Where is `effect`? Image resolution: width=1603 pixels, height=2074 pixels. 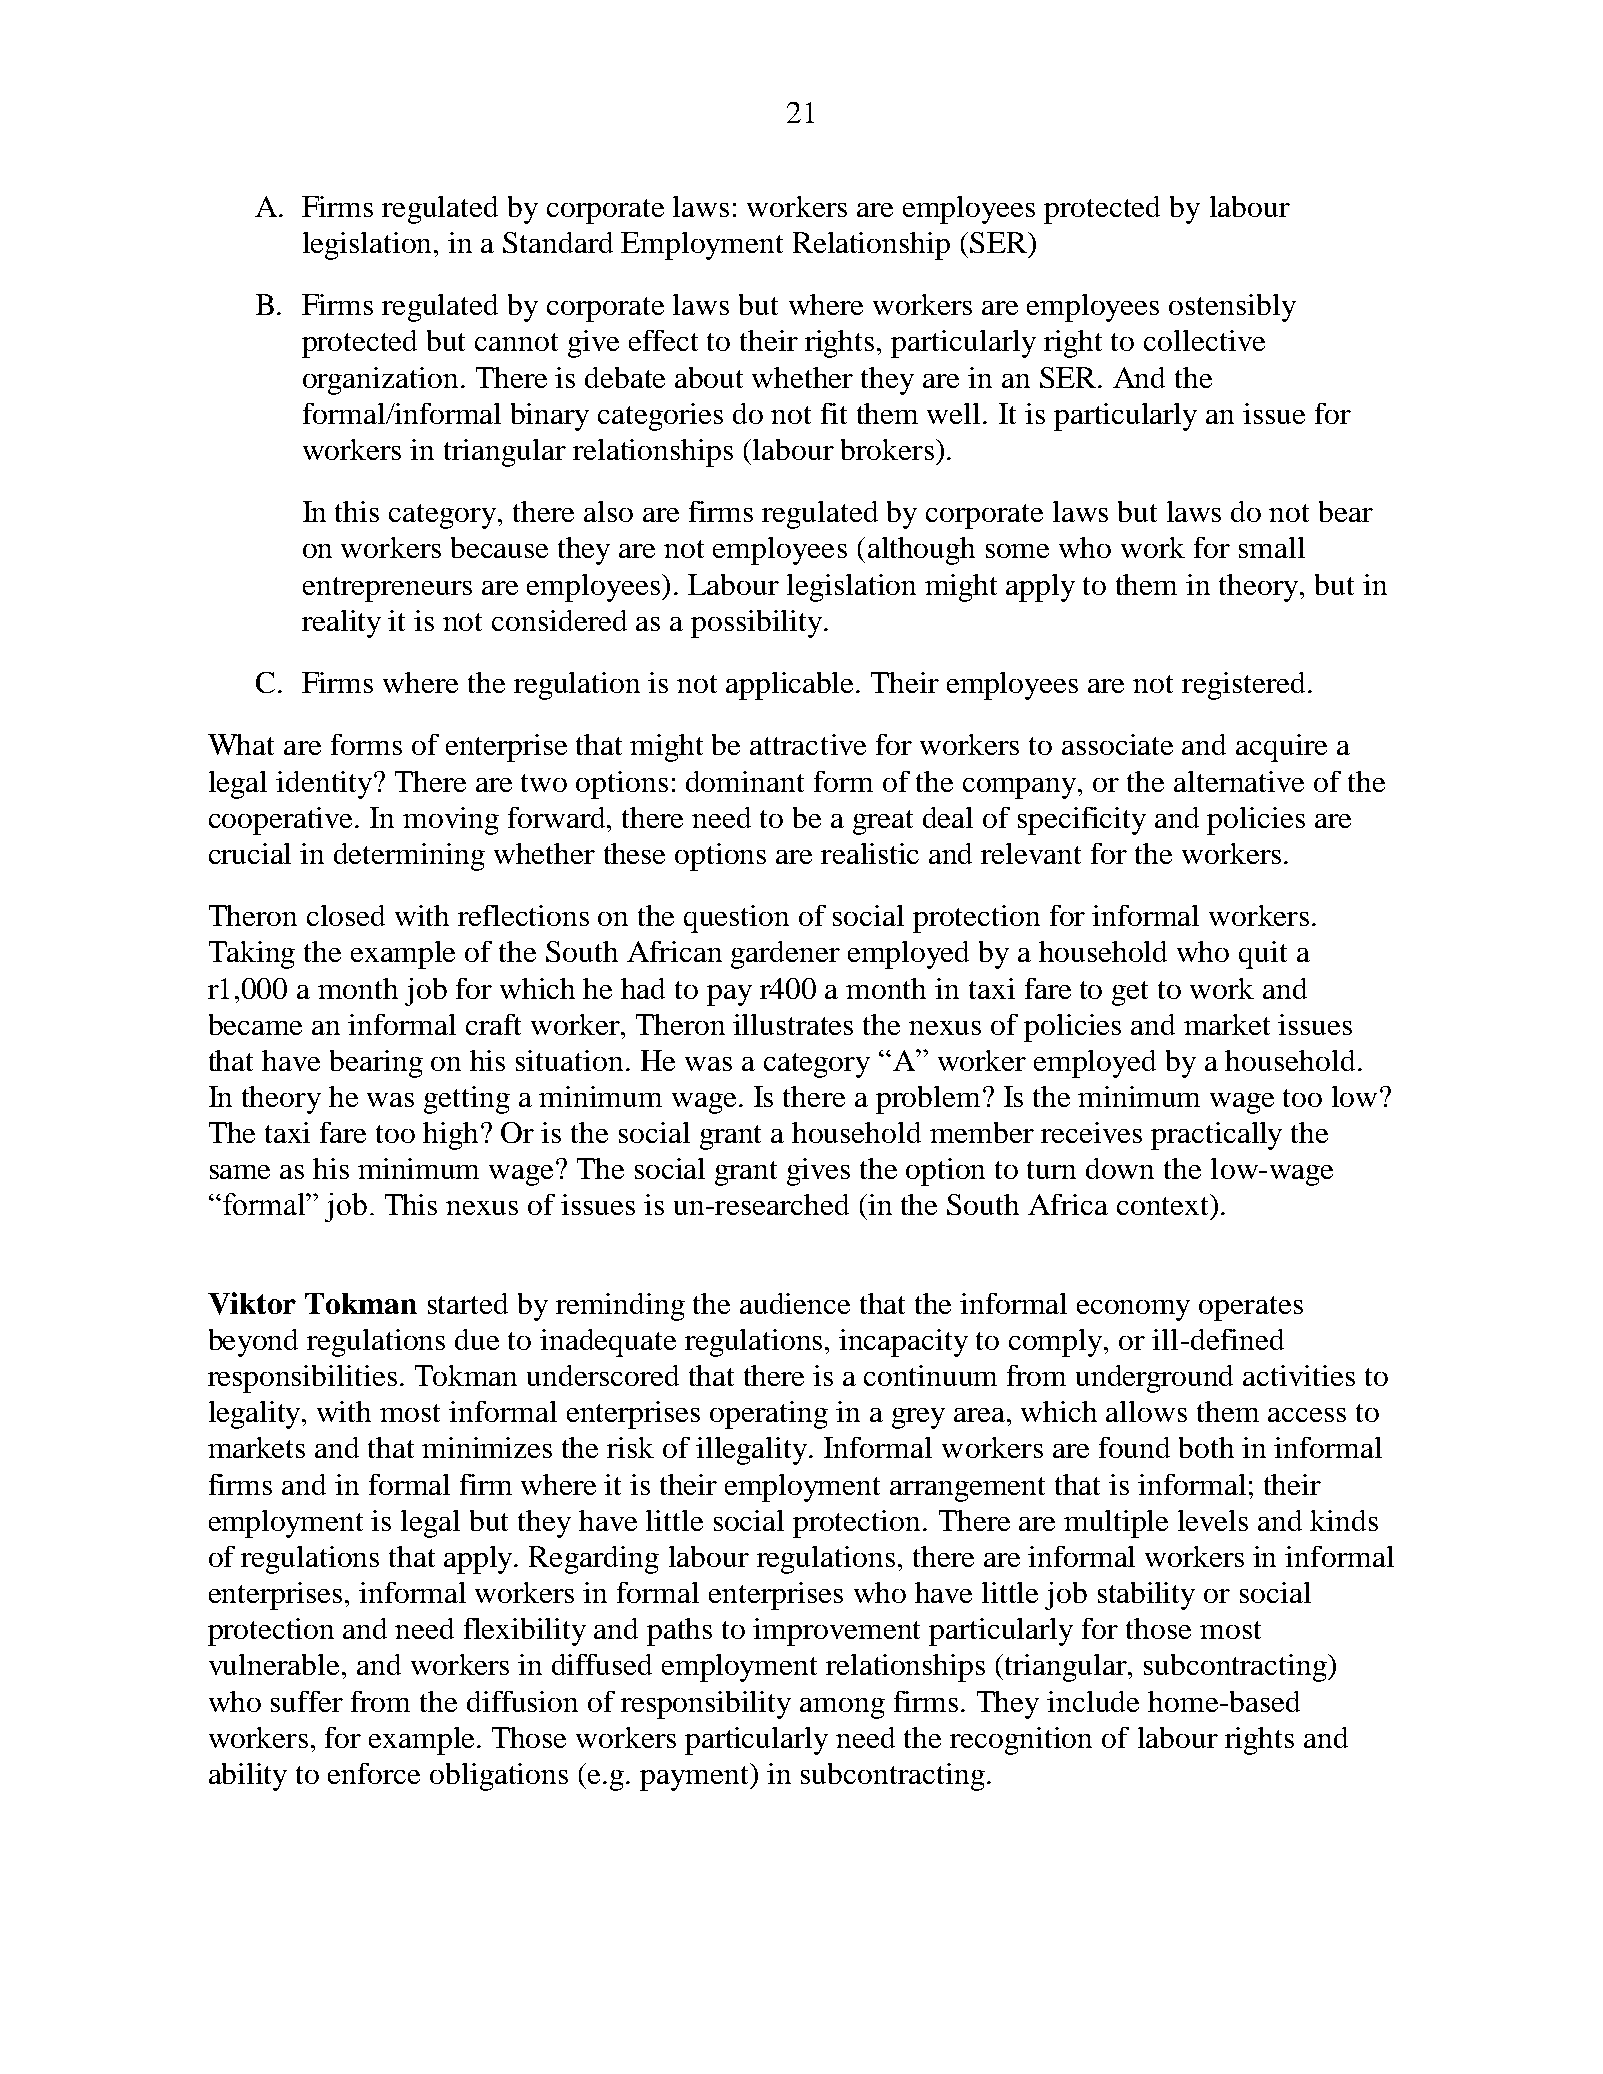
effect is located at coordinates (663, 340).
